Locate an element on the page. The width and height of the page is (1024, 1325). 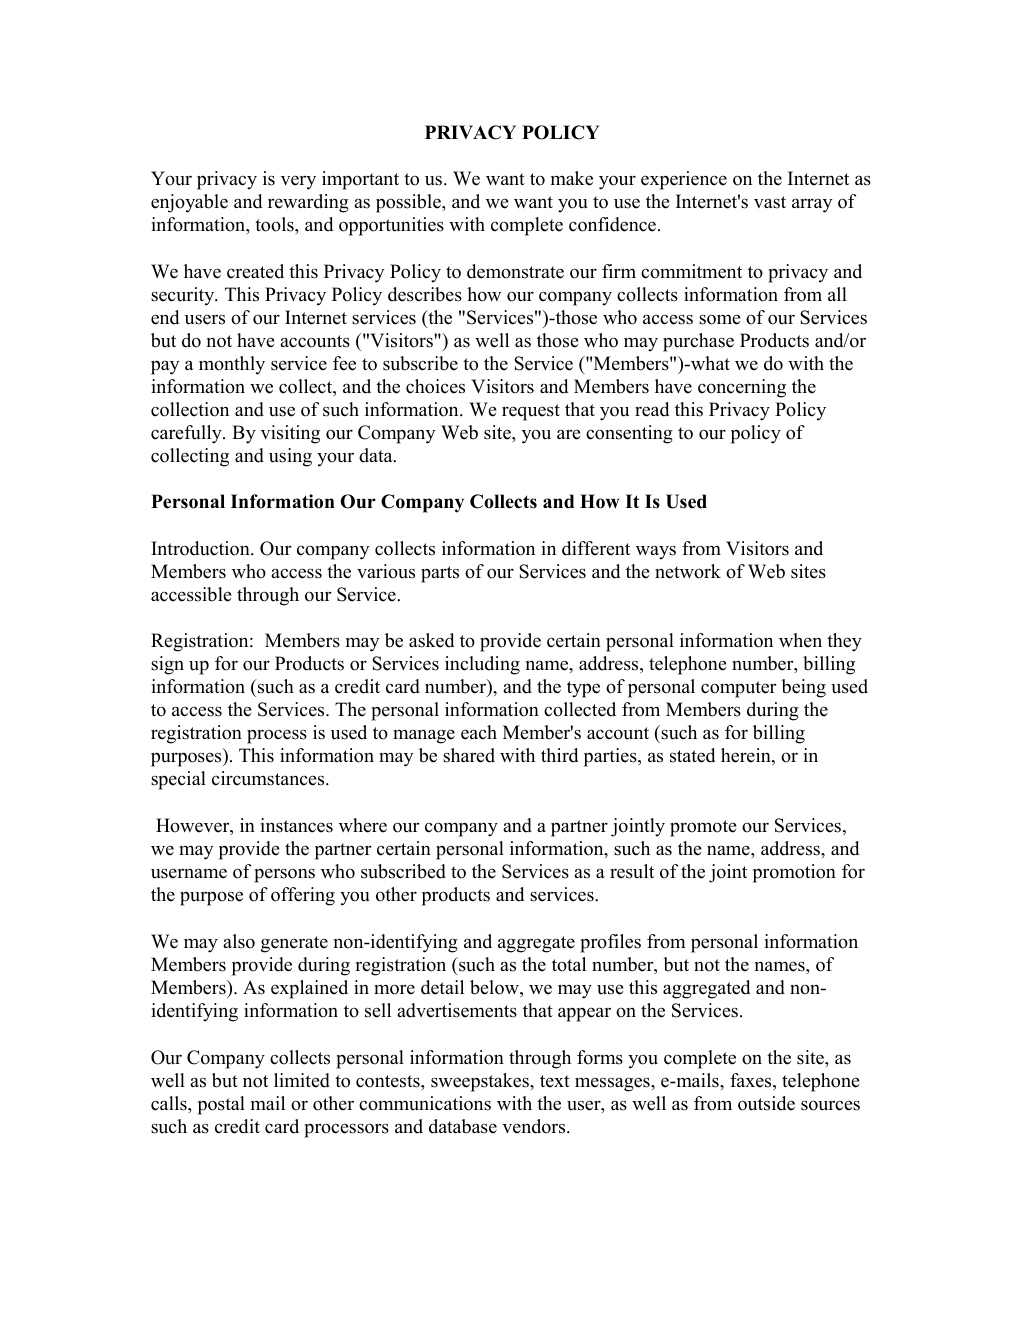
postal is located at coordinates (221, 1105).
